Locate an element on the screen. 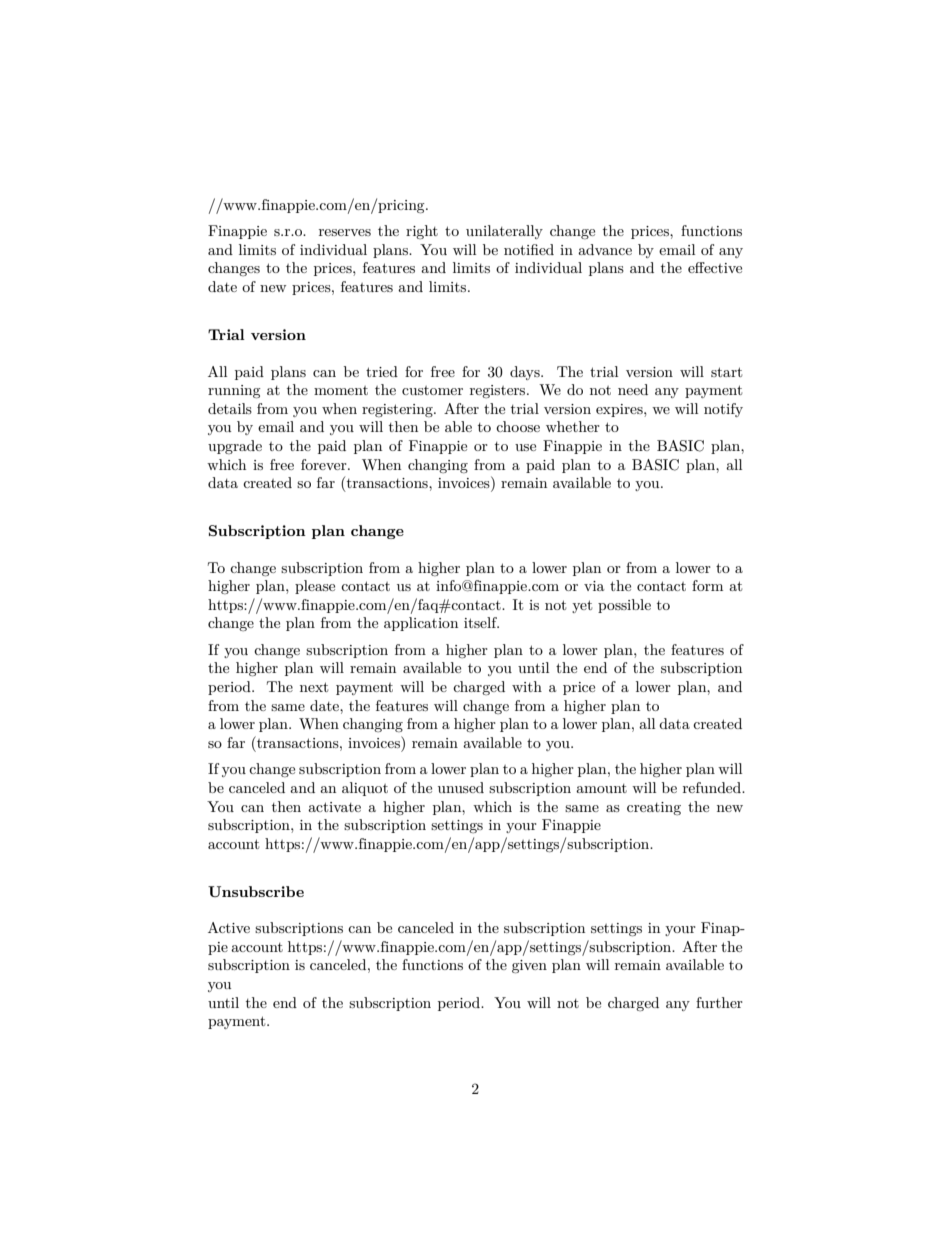 This screenshot has width=952, height=1233. effective is located at coordinates (715, 267).
